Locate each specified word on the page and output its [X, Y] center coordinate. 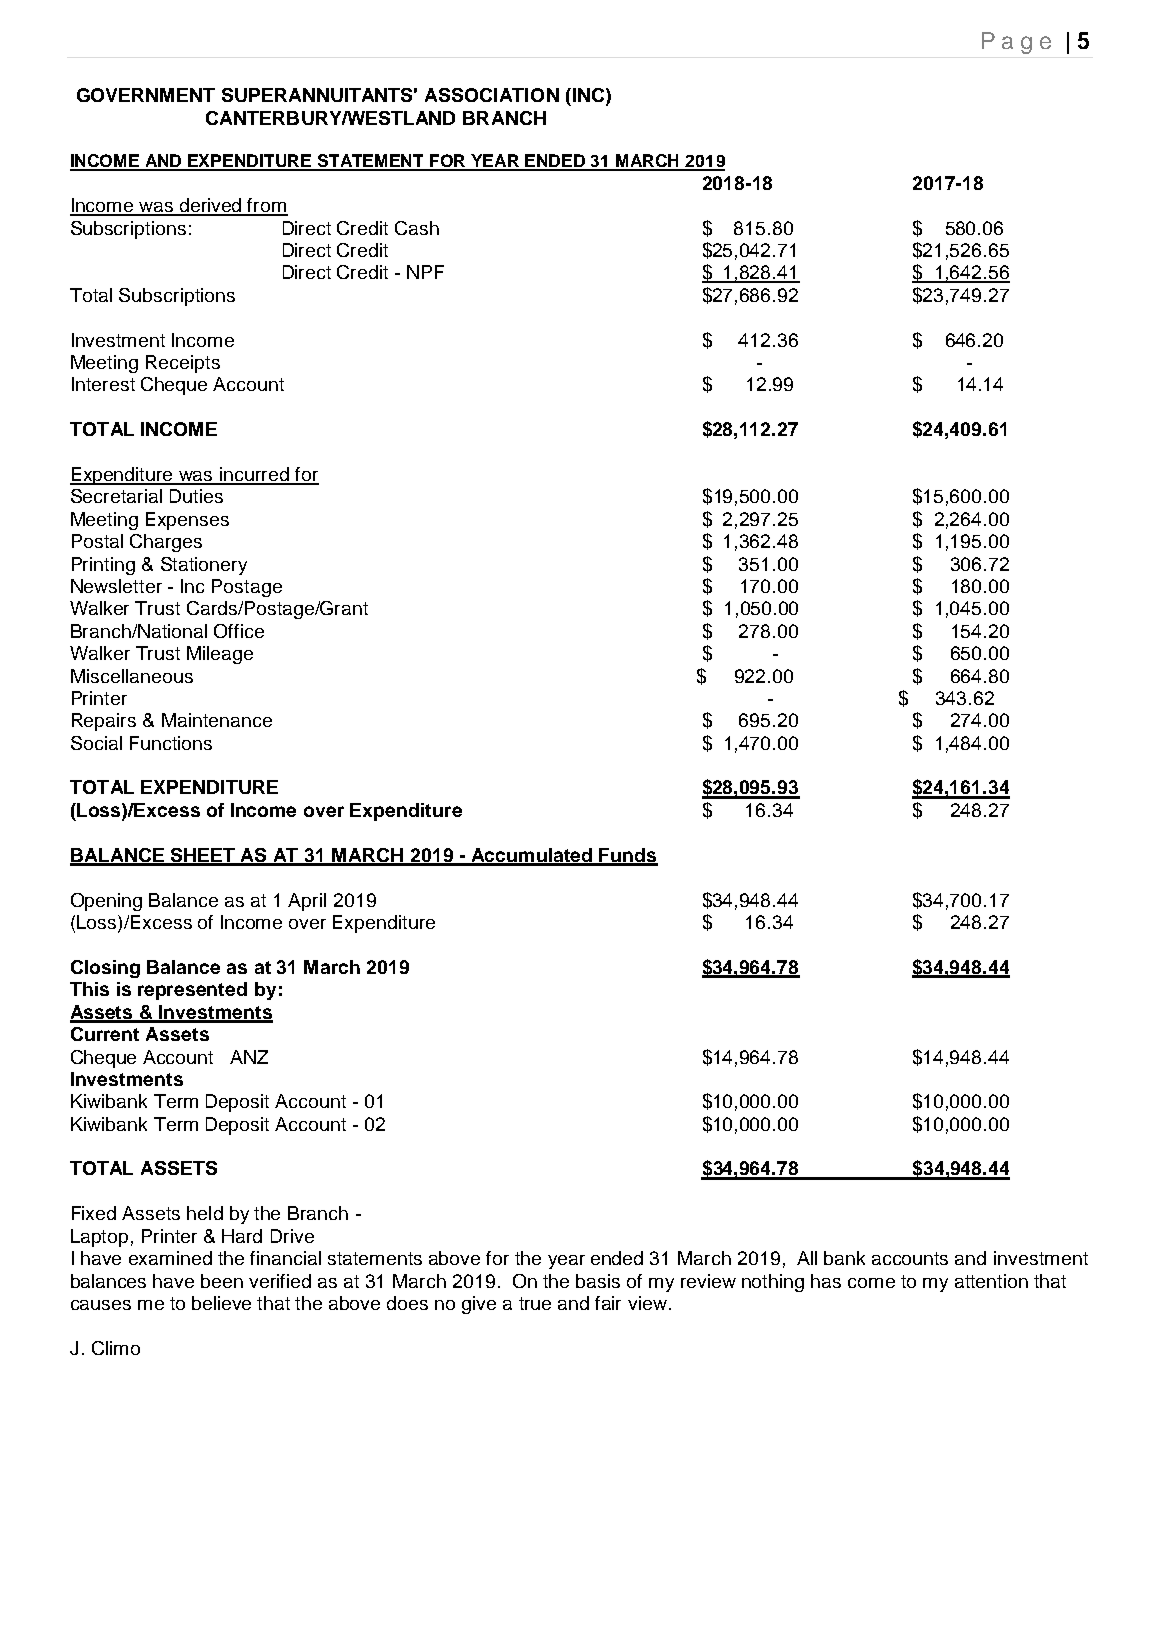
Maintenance [217, 720]
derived [211, 206]
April [307, 902]
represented [192, 991]
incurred [254, 475]
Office [239, 631]
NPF [425, 272]
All [807, 1258]
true [535, 1303]
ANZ [249, 1057]
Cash [417, 228]
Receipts [183, 364]
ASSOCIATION [492, 95]
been [222, 1281]
